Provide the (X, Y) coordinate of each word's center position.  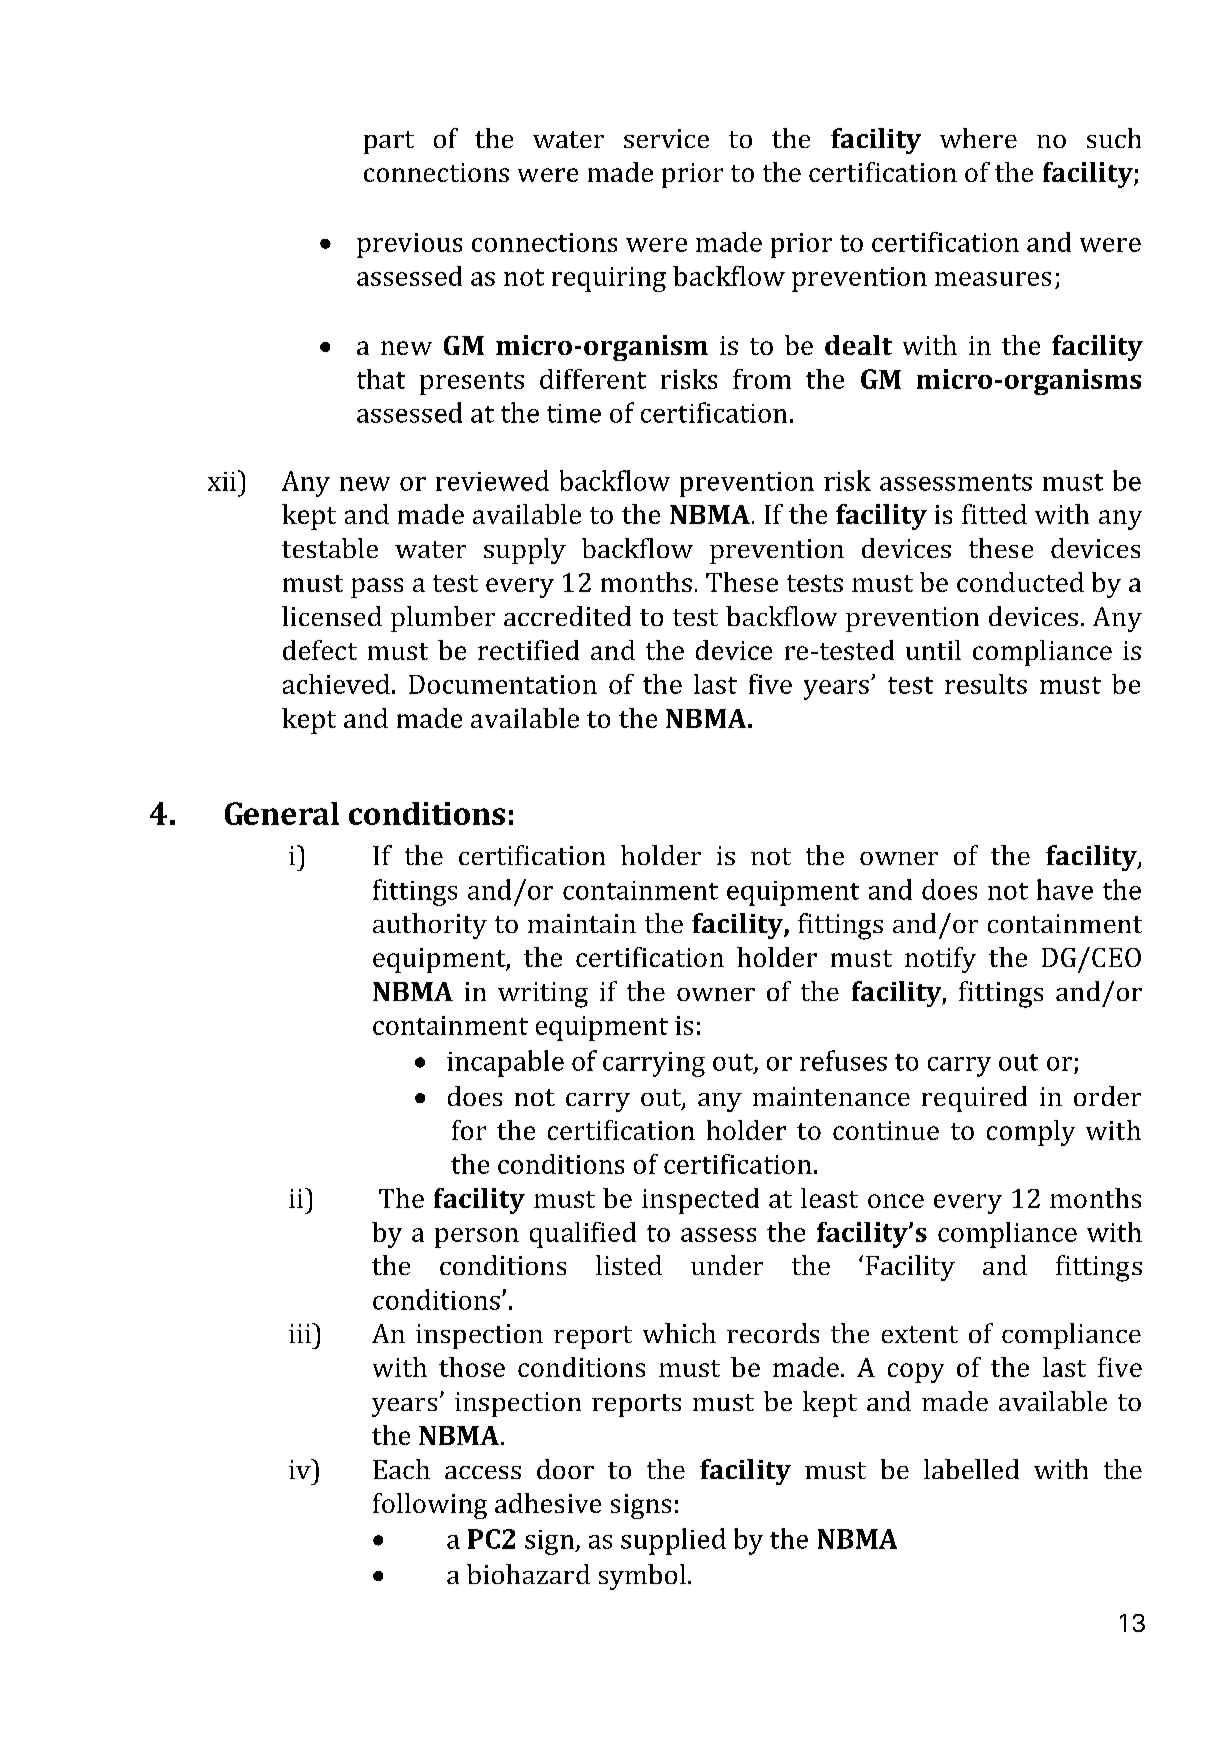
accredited (567, 616)
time (574, 413)
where (978, 138)
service (666, 138)
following (430, 1506)
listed (629, 1265)
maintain (582, 923)
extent (920, 1334)
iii (301, 1333)
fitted (994, 514)
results (986, 684)
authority (430, 926)
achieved (336, 684)
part (389, 142)
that (381, 379)
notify (940, 960)
